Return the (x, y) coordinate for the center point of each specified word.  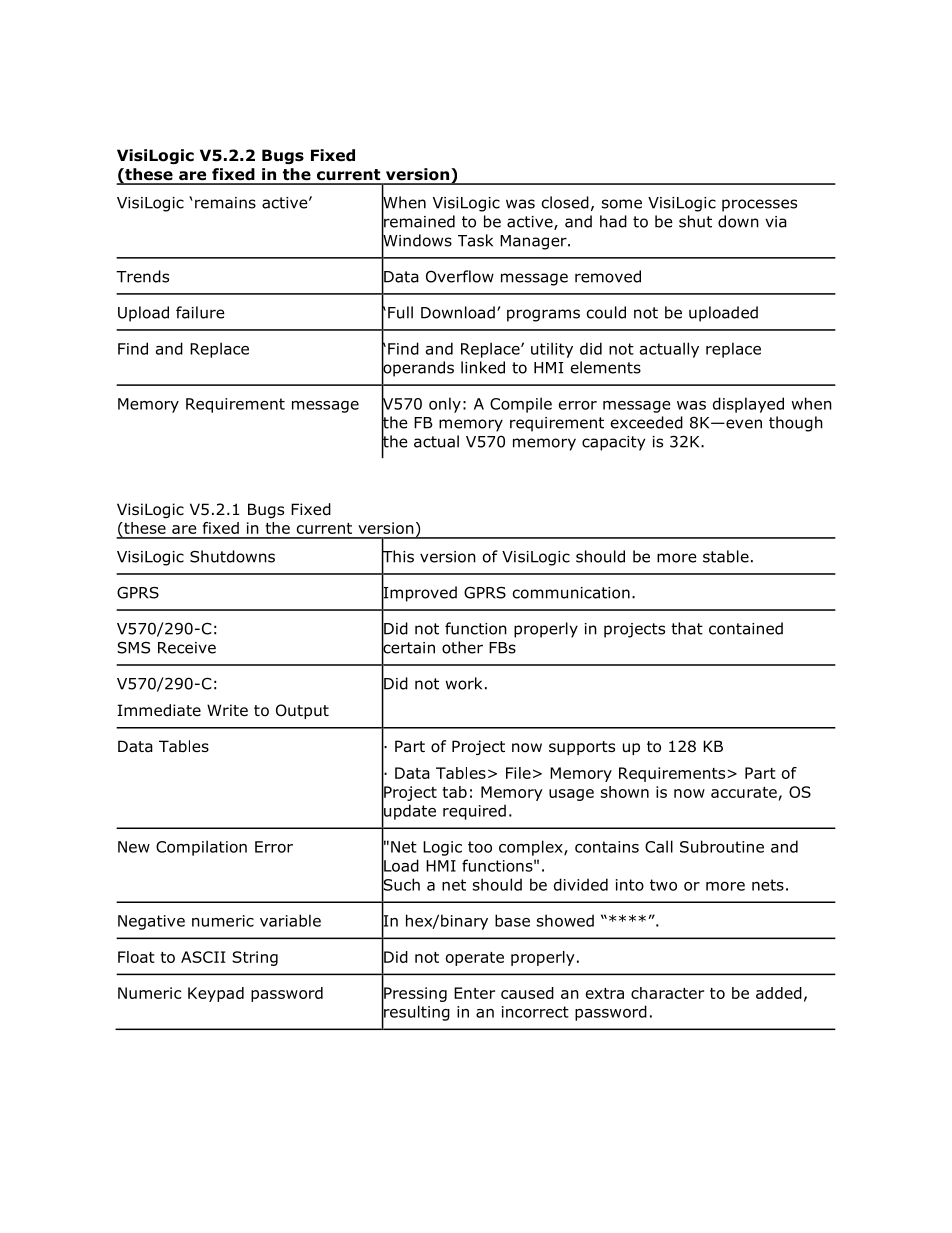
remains (225, 203)
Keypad (216, 994)
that (687, 628)
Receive (187, 648)
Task (475, 240)
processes (759, 205)
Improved (419, 594)
